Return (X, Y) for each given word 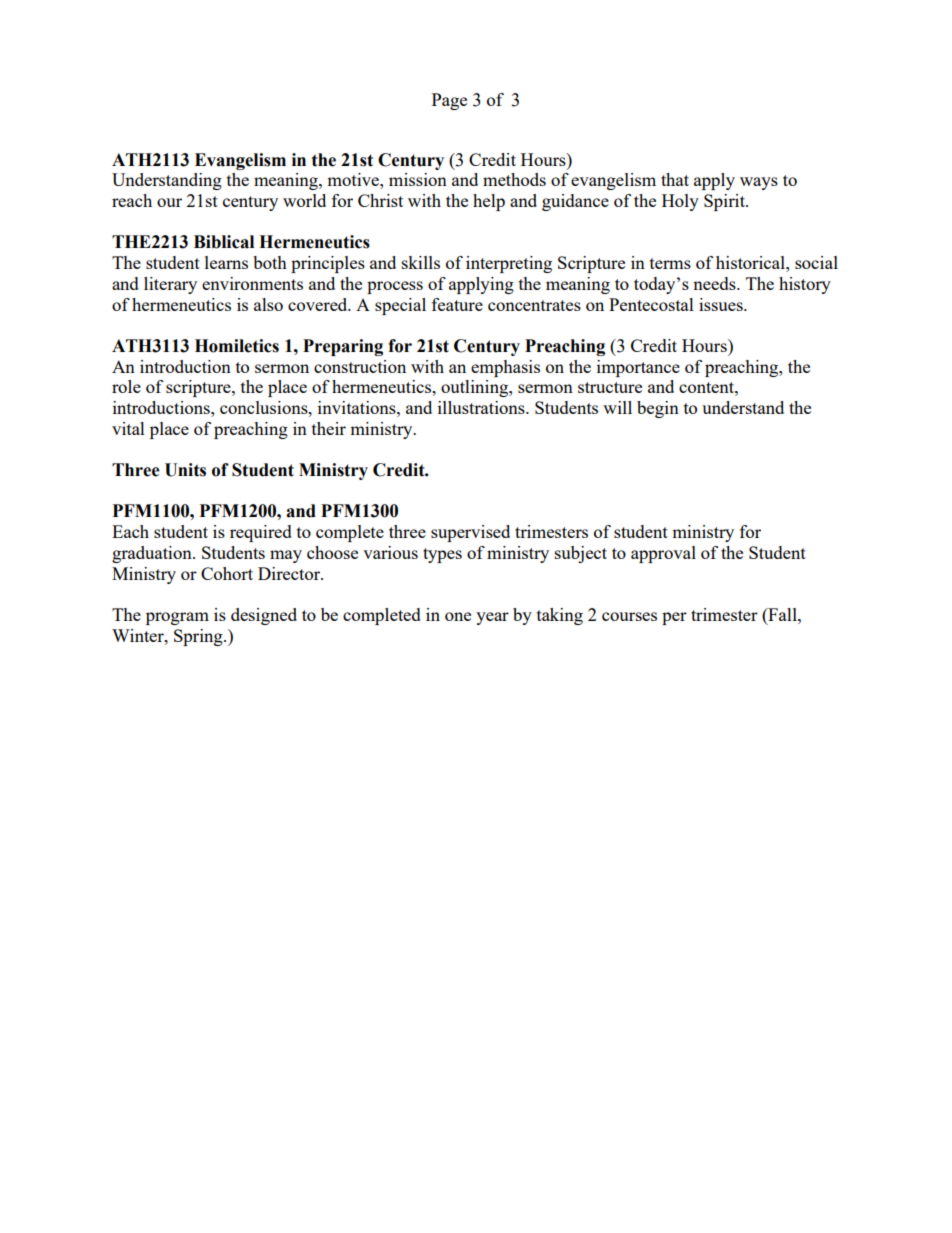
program (177, 618)
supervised (470, 533)
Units (185, 470)
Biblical (224, 242)
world (304, 200)
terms (670, 263)
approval (663, 554)
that (675, 179)
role (126, 386)
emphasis (505, 368)
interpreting (509, 264)
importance (638, 368)
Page (449, 101)
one (458, 616)
